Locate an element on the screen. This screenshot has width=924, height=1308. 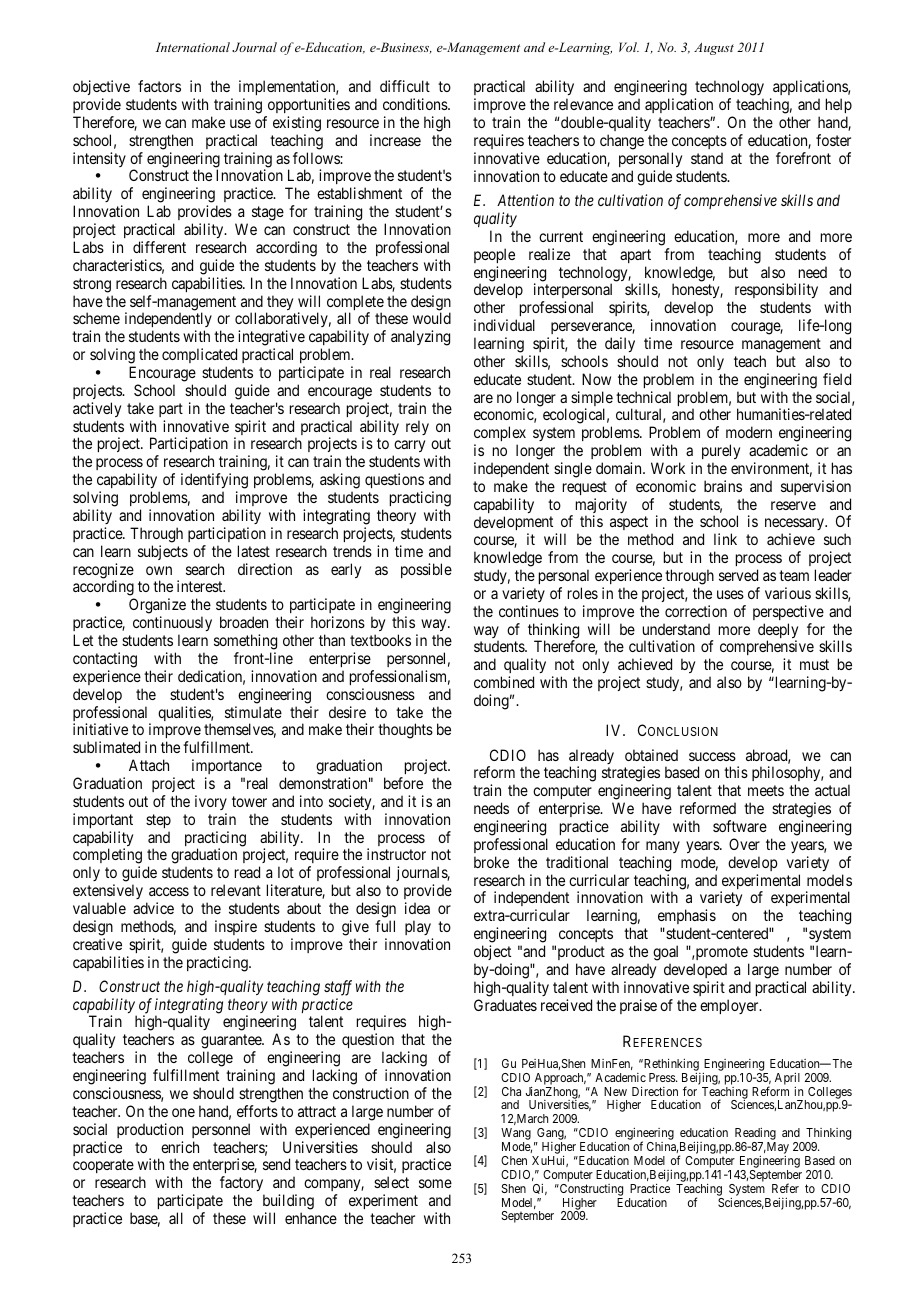
April is located at coordinates (787, 1079).
